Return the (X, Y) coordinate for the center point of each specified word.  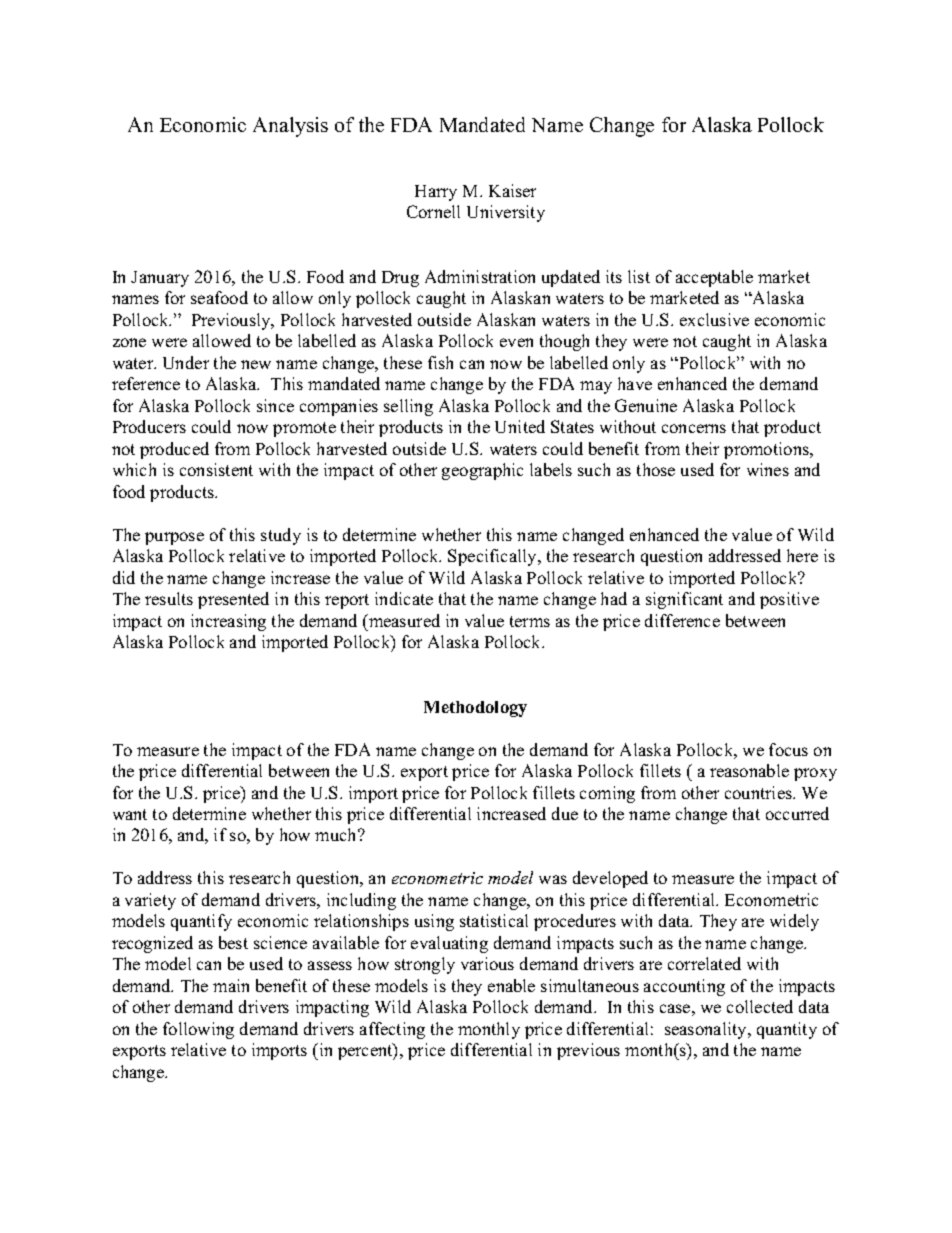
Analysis (290, 127)
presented (233, 600)
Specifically (493, 557)
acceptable (714, 278)
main (231, 985)
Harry (436, 193)
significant (684, 600)
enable (511, 985)
